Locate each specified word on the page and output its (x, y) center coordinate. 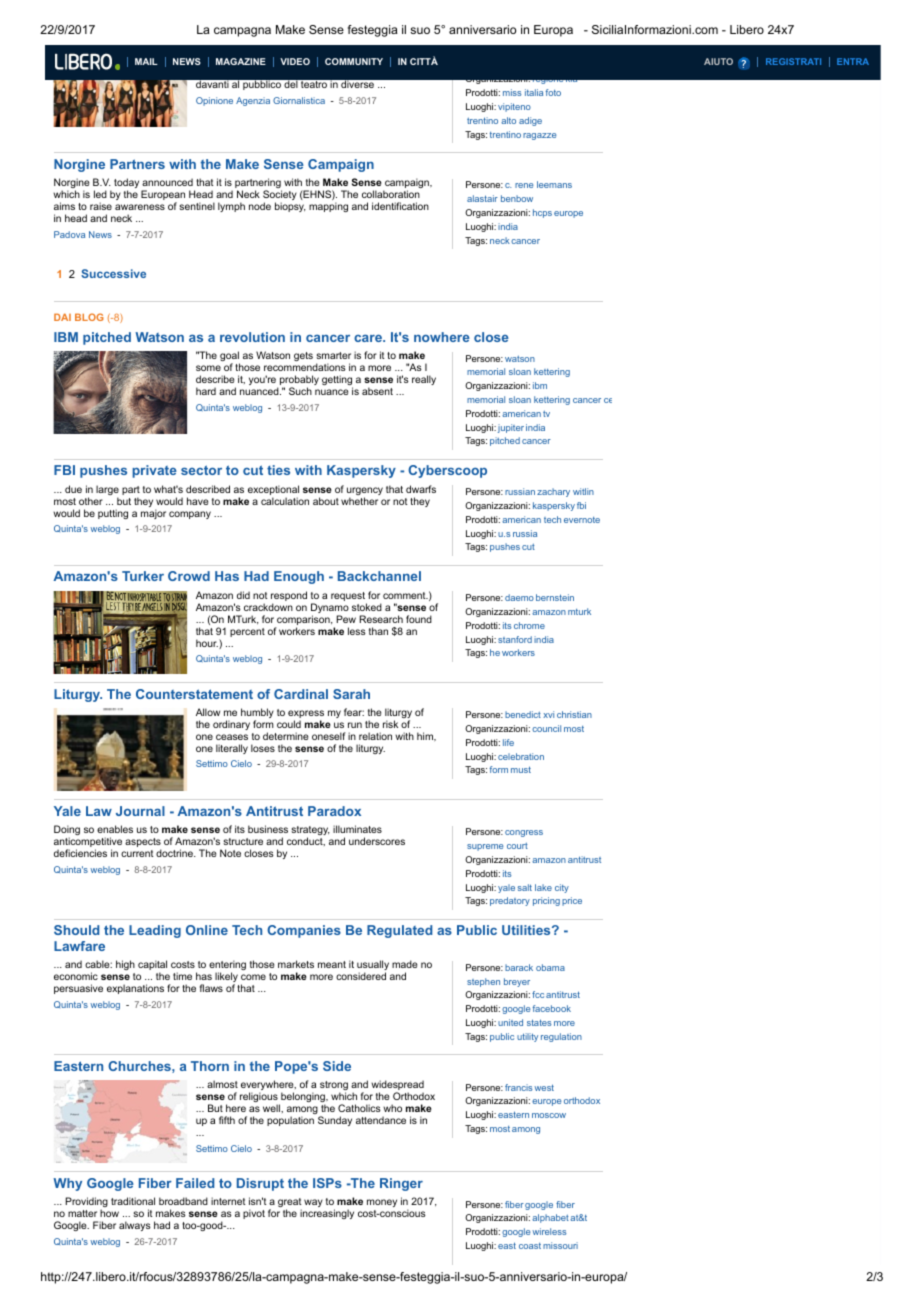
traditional (133, 1201)
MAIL (146, 61)
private (154, 471)
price (572, 901)
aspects (143, 844)
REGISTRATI (793, 61)
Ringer (401, 1184)
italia (534, 92)
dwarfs (421, 489)
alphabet (550, 1218)
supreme (485, 847)
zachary (553, 492)
